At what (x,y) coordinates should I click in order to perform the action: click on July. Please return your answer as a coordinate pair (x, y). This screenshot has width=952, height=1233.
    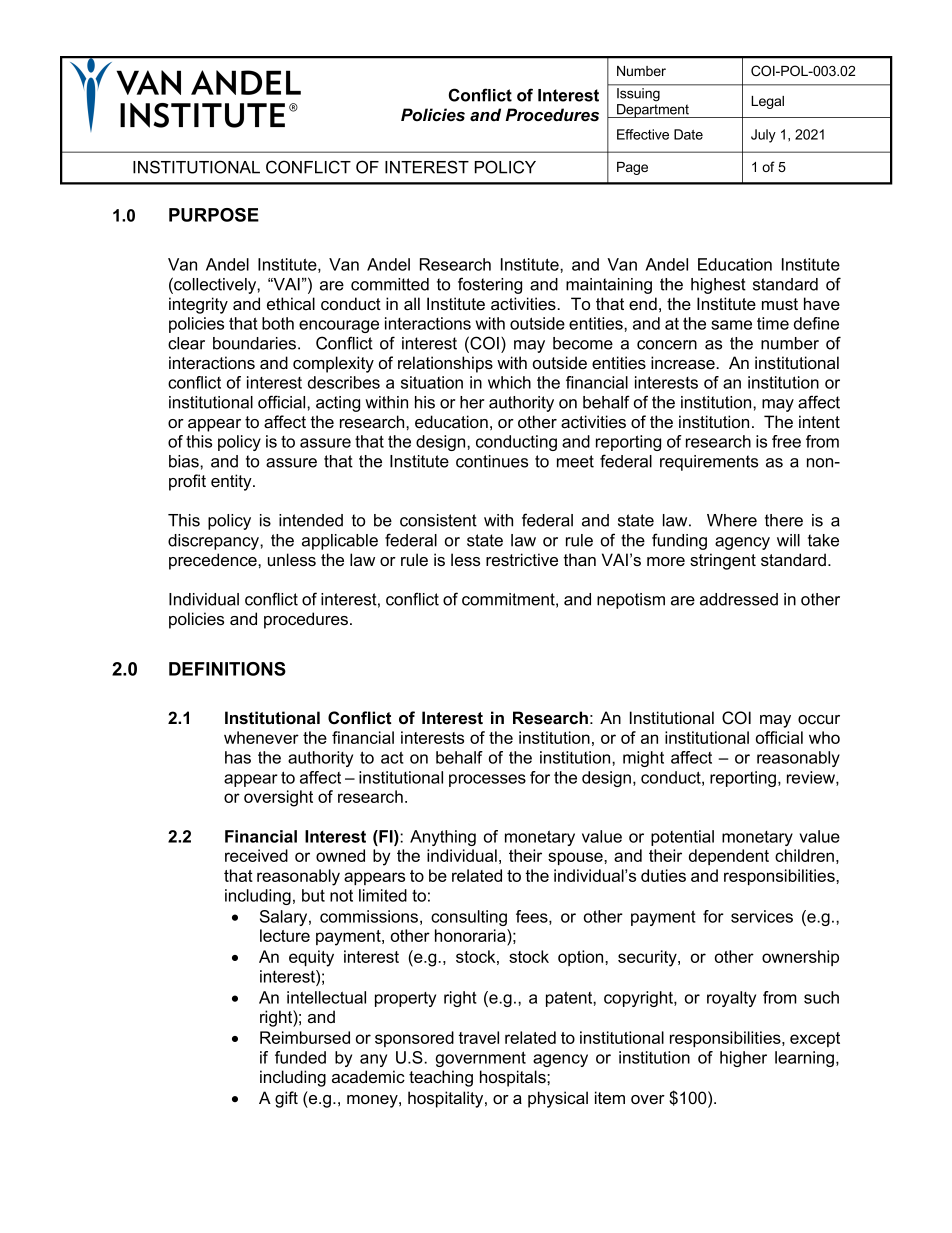
    Looking at the image, I should click on (763, 136).
